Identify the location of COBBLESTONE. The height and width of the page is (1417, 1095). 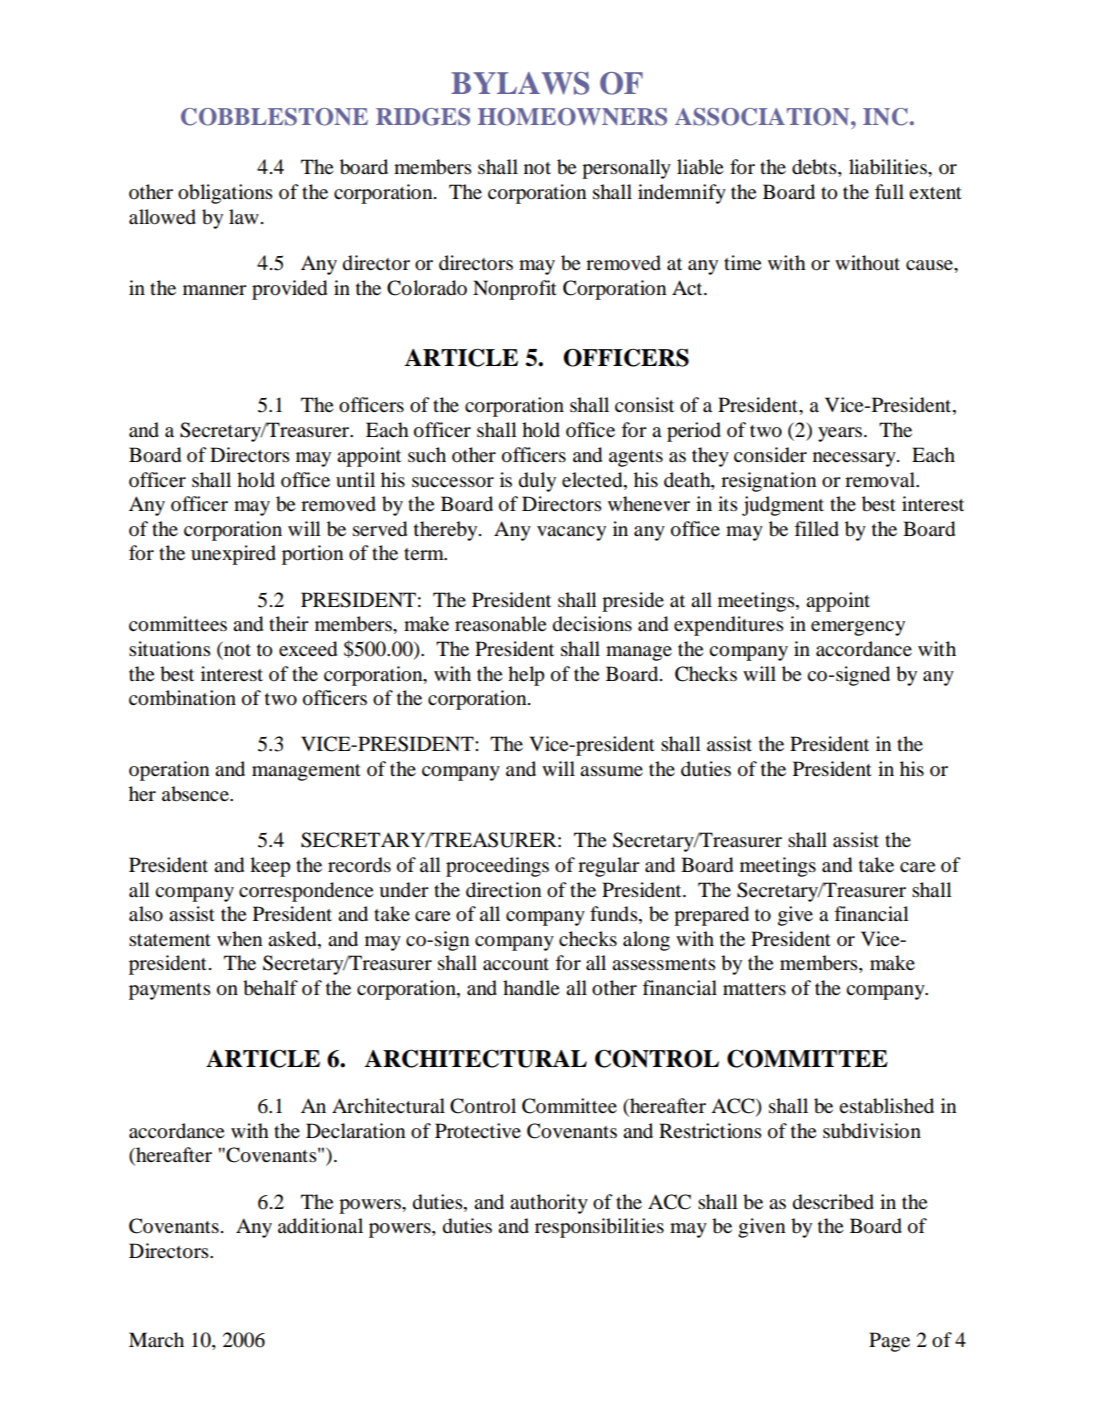
(274, 117).
